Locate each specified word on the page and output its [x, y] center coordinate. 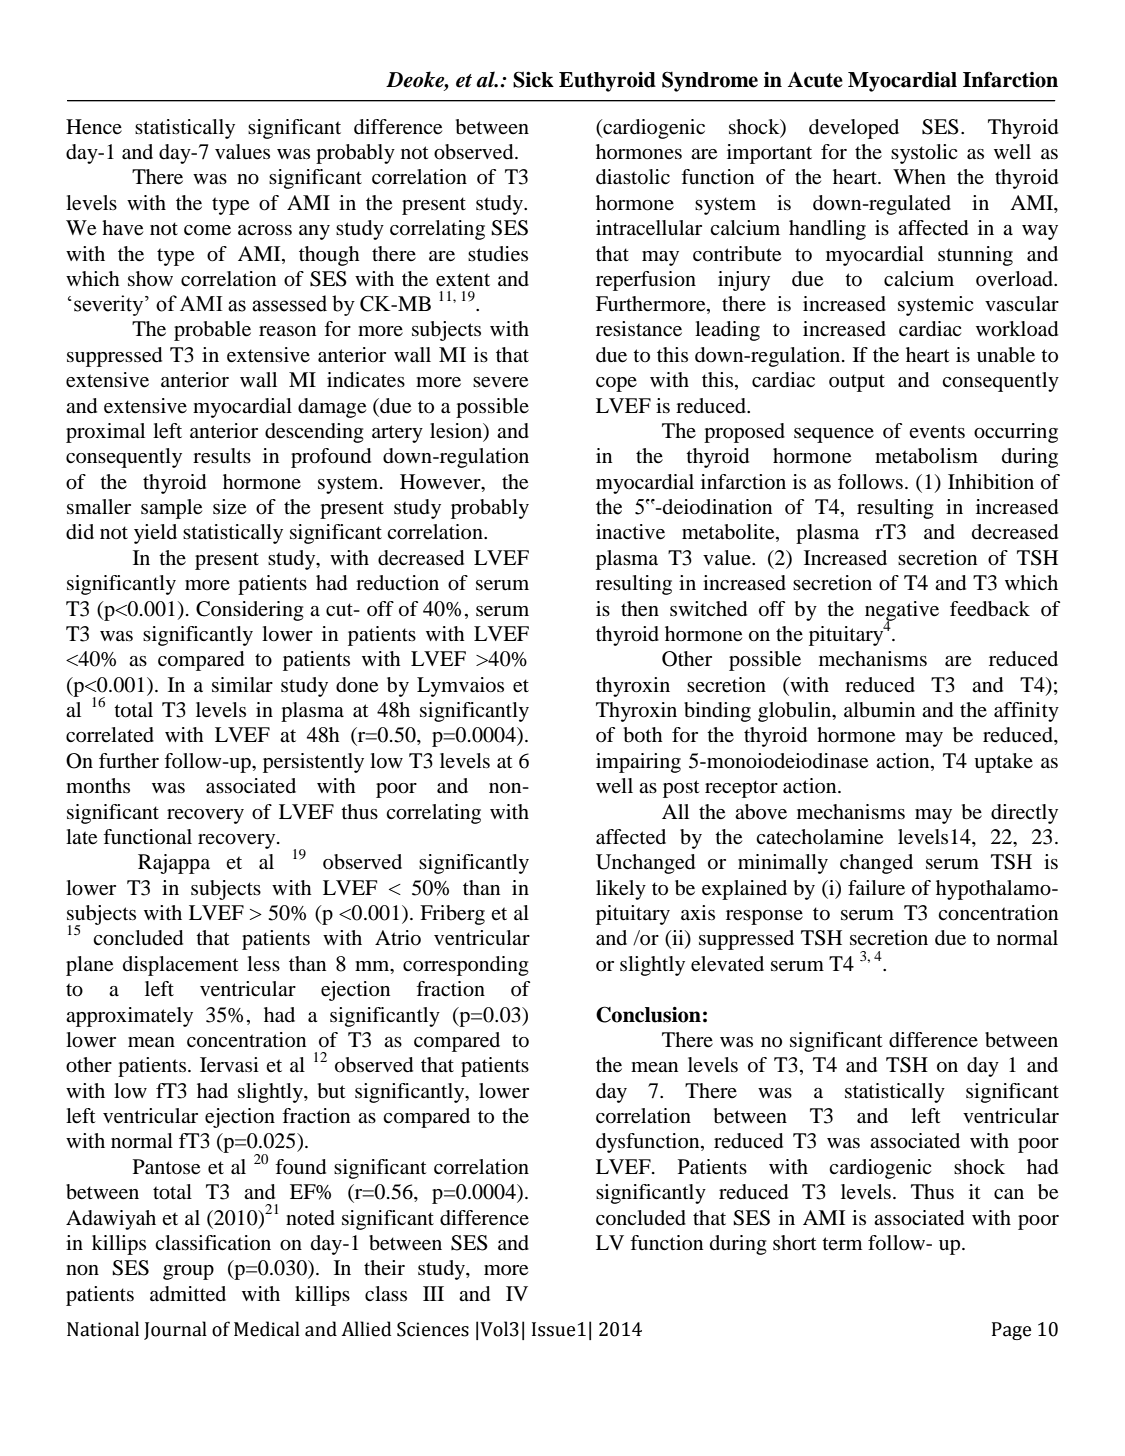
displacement [181, 966]
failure [876, 888]
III [433, 1293]
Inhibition [991, 482]
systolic [924, 154]
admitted [188, 1294]
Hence [94, 127]
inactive [630, 532]
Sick [533, 79]
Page [1011, 1331]
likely [621, 890]
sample [171, 509]
